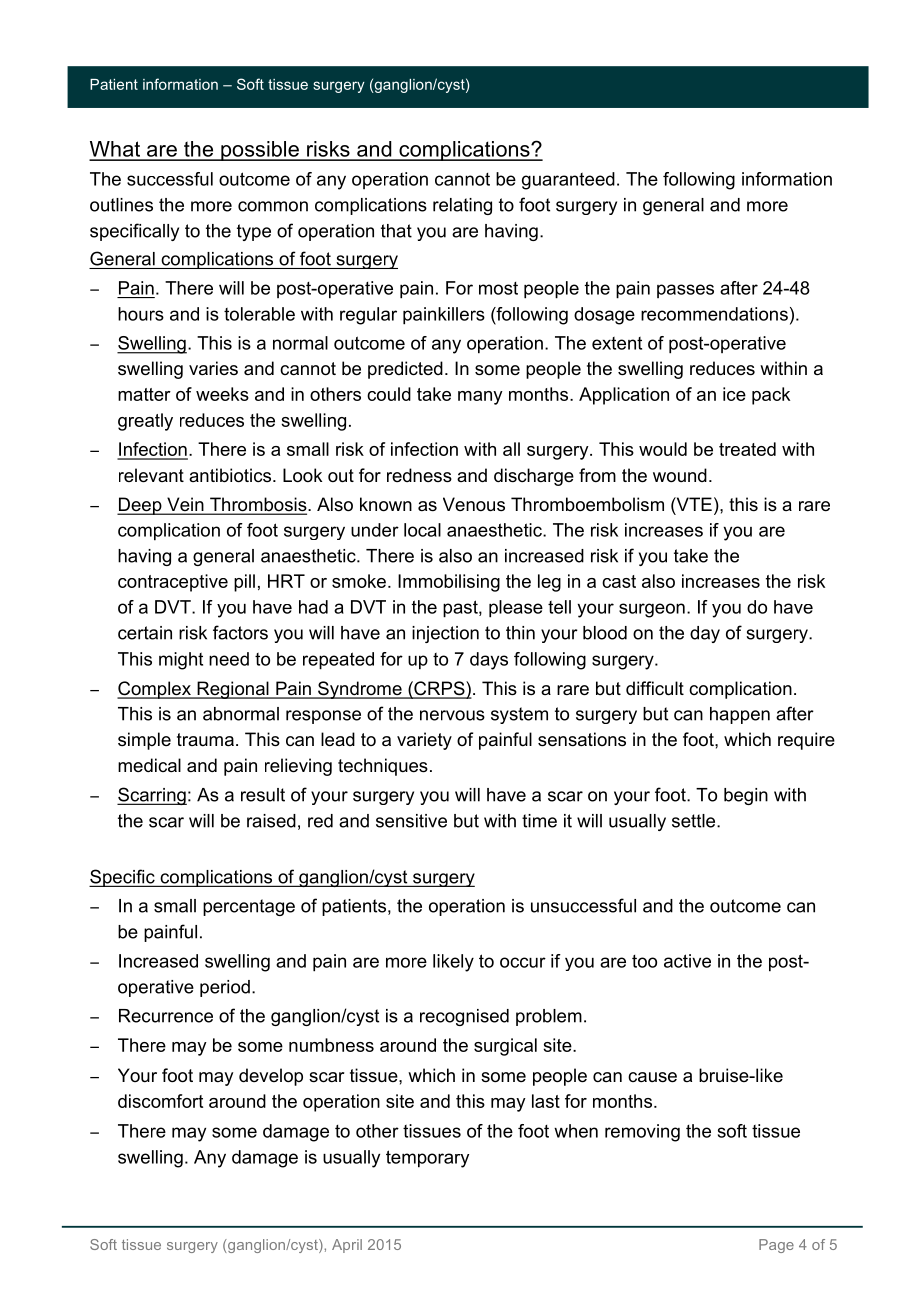 This document has width=924, height=1308. Describe the element at coordinates (464, 1017) in the document. I see `recognised` at that location.
